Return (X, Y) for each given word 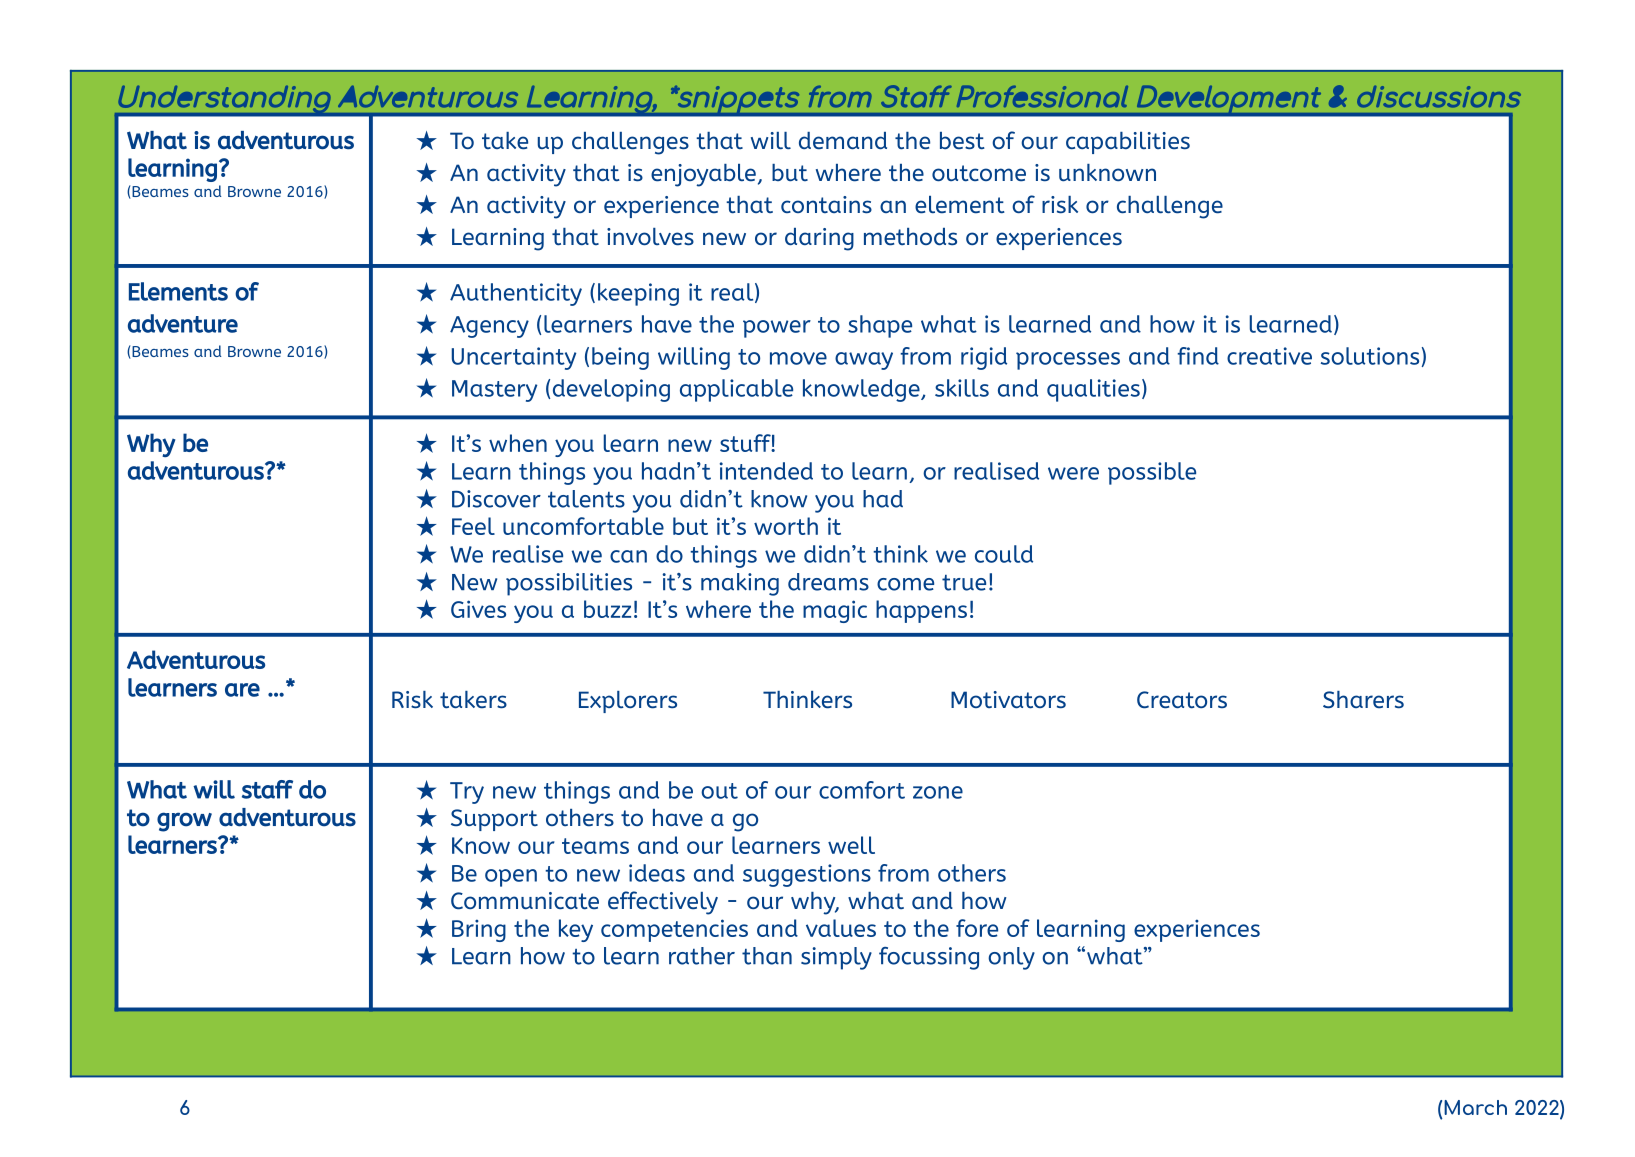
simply (836, 958)
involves (650, 237)
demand (843, 141)
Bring (479, 930)
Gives (478, 609)
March (1475, 1107)
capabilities (1128, 143)
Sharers (1363, 700)
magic (835, 611)
